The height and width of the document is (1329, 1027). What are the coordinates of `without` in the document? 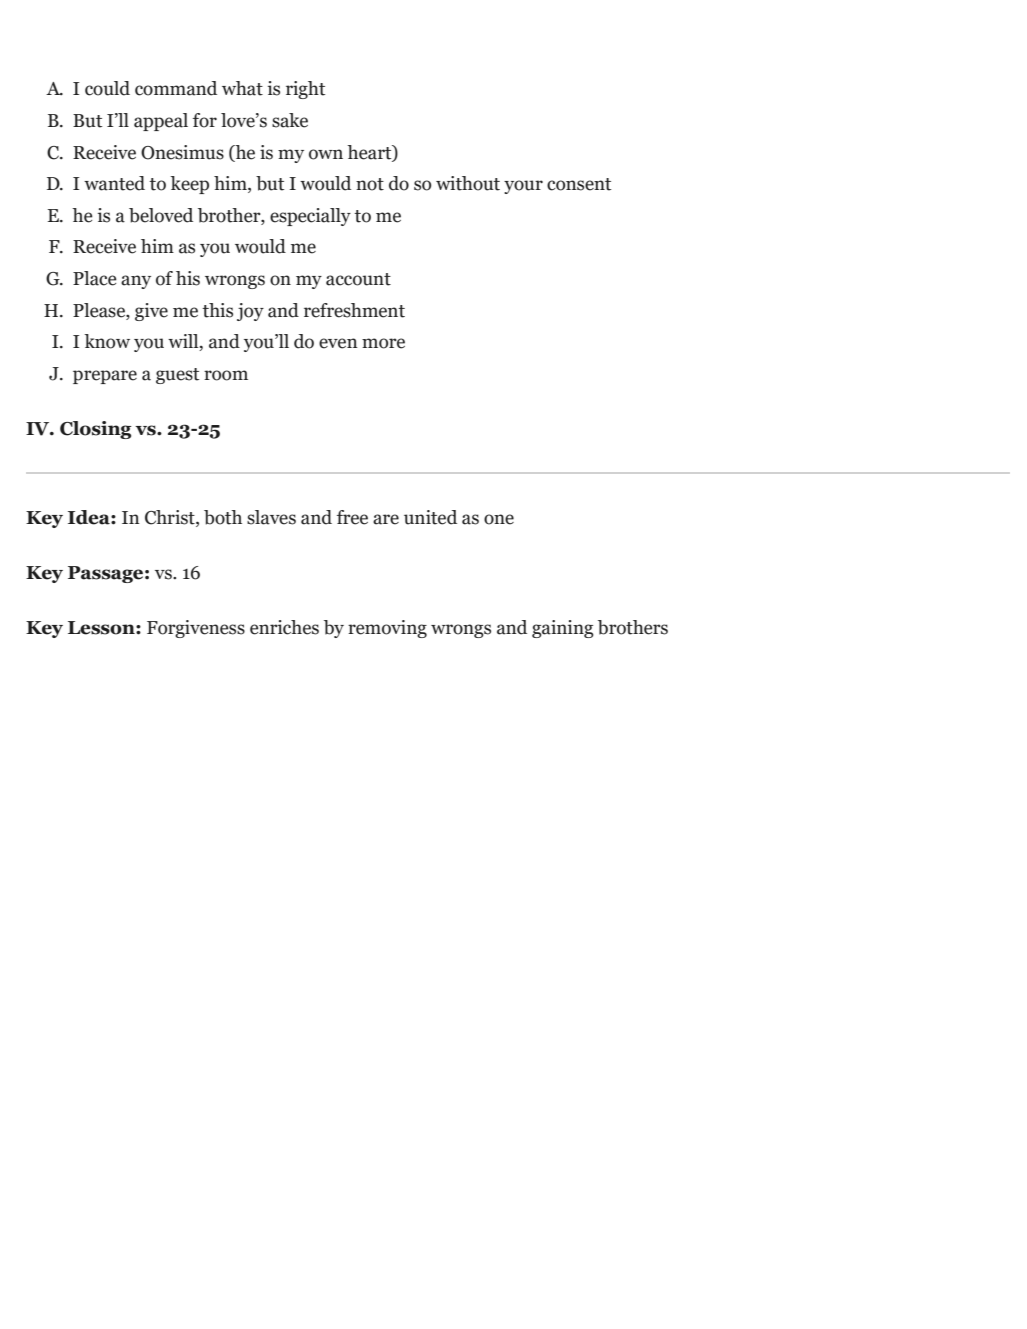 It's located at (468, 183).
